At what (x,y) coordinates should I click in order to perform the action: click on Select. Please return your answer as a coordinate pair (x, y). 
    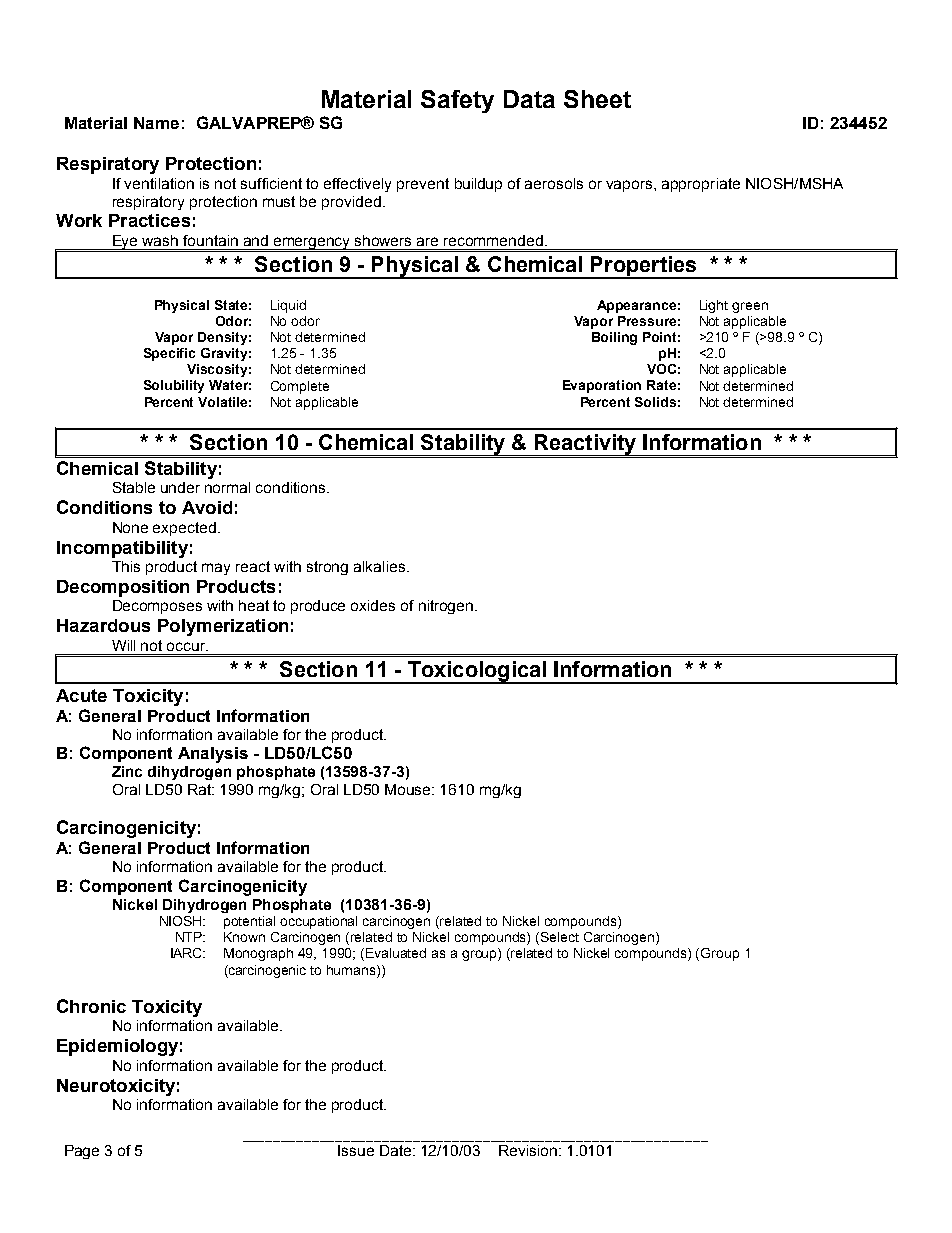
    Looking at the image, I should click on (560, 937).
